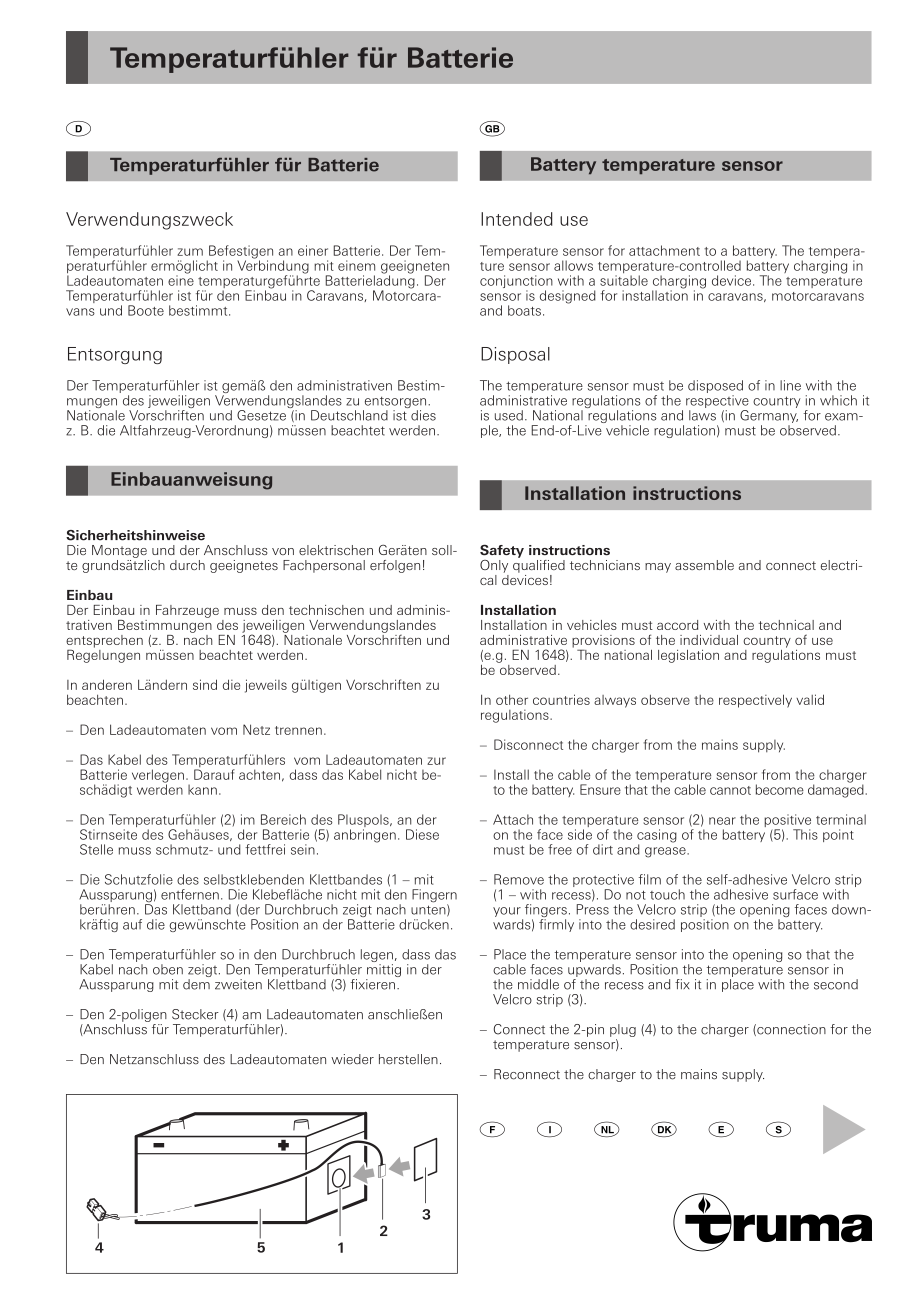 This image has height=1308, width=924. Describe the element at coordinates (836, 984) in the image. I see `second` at that location.
